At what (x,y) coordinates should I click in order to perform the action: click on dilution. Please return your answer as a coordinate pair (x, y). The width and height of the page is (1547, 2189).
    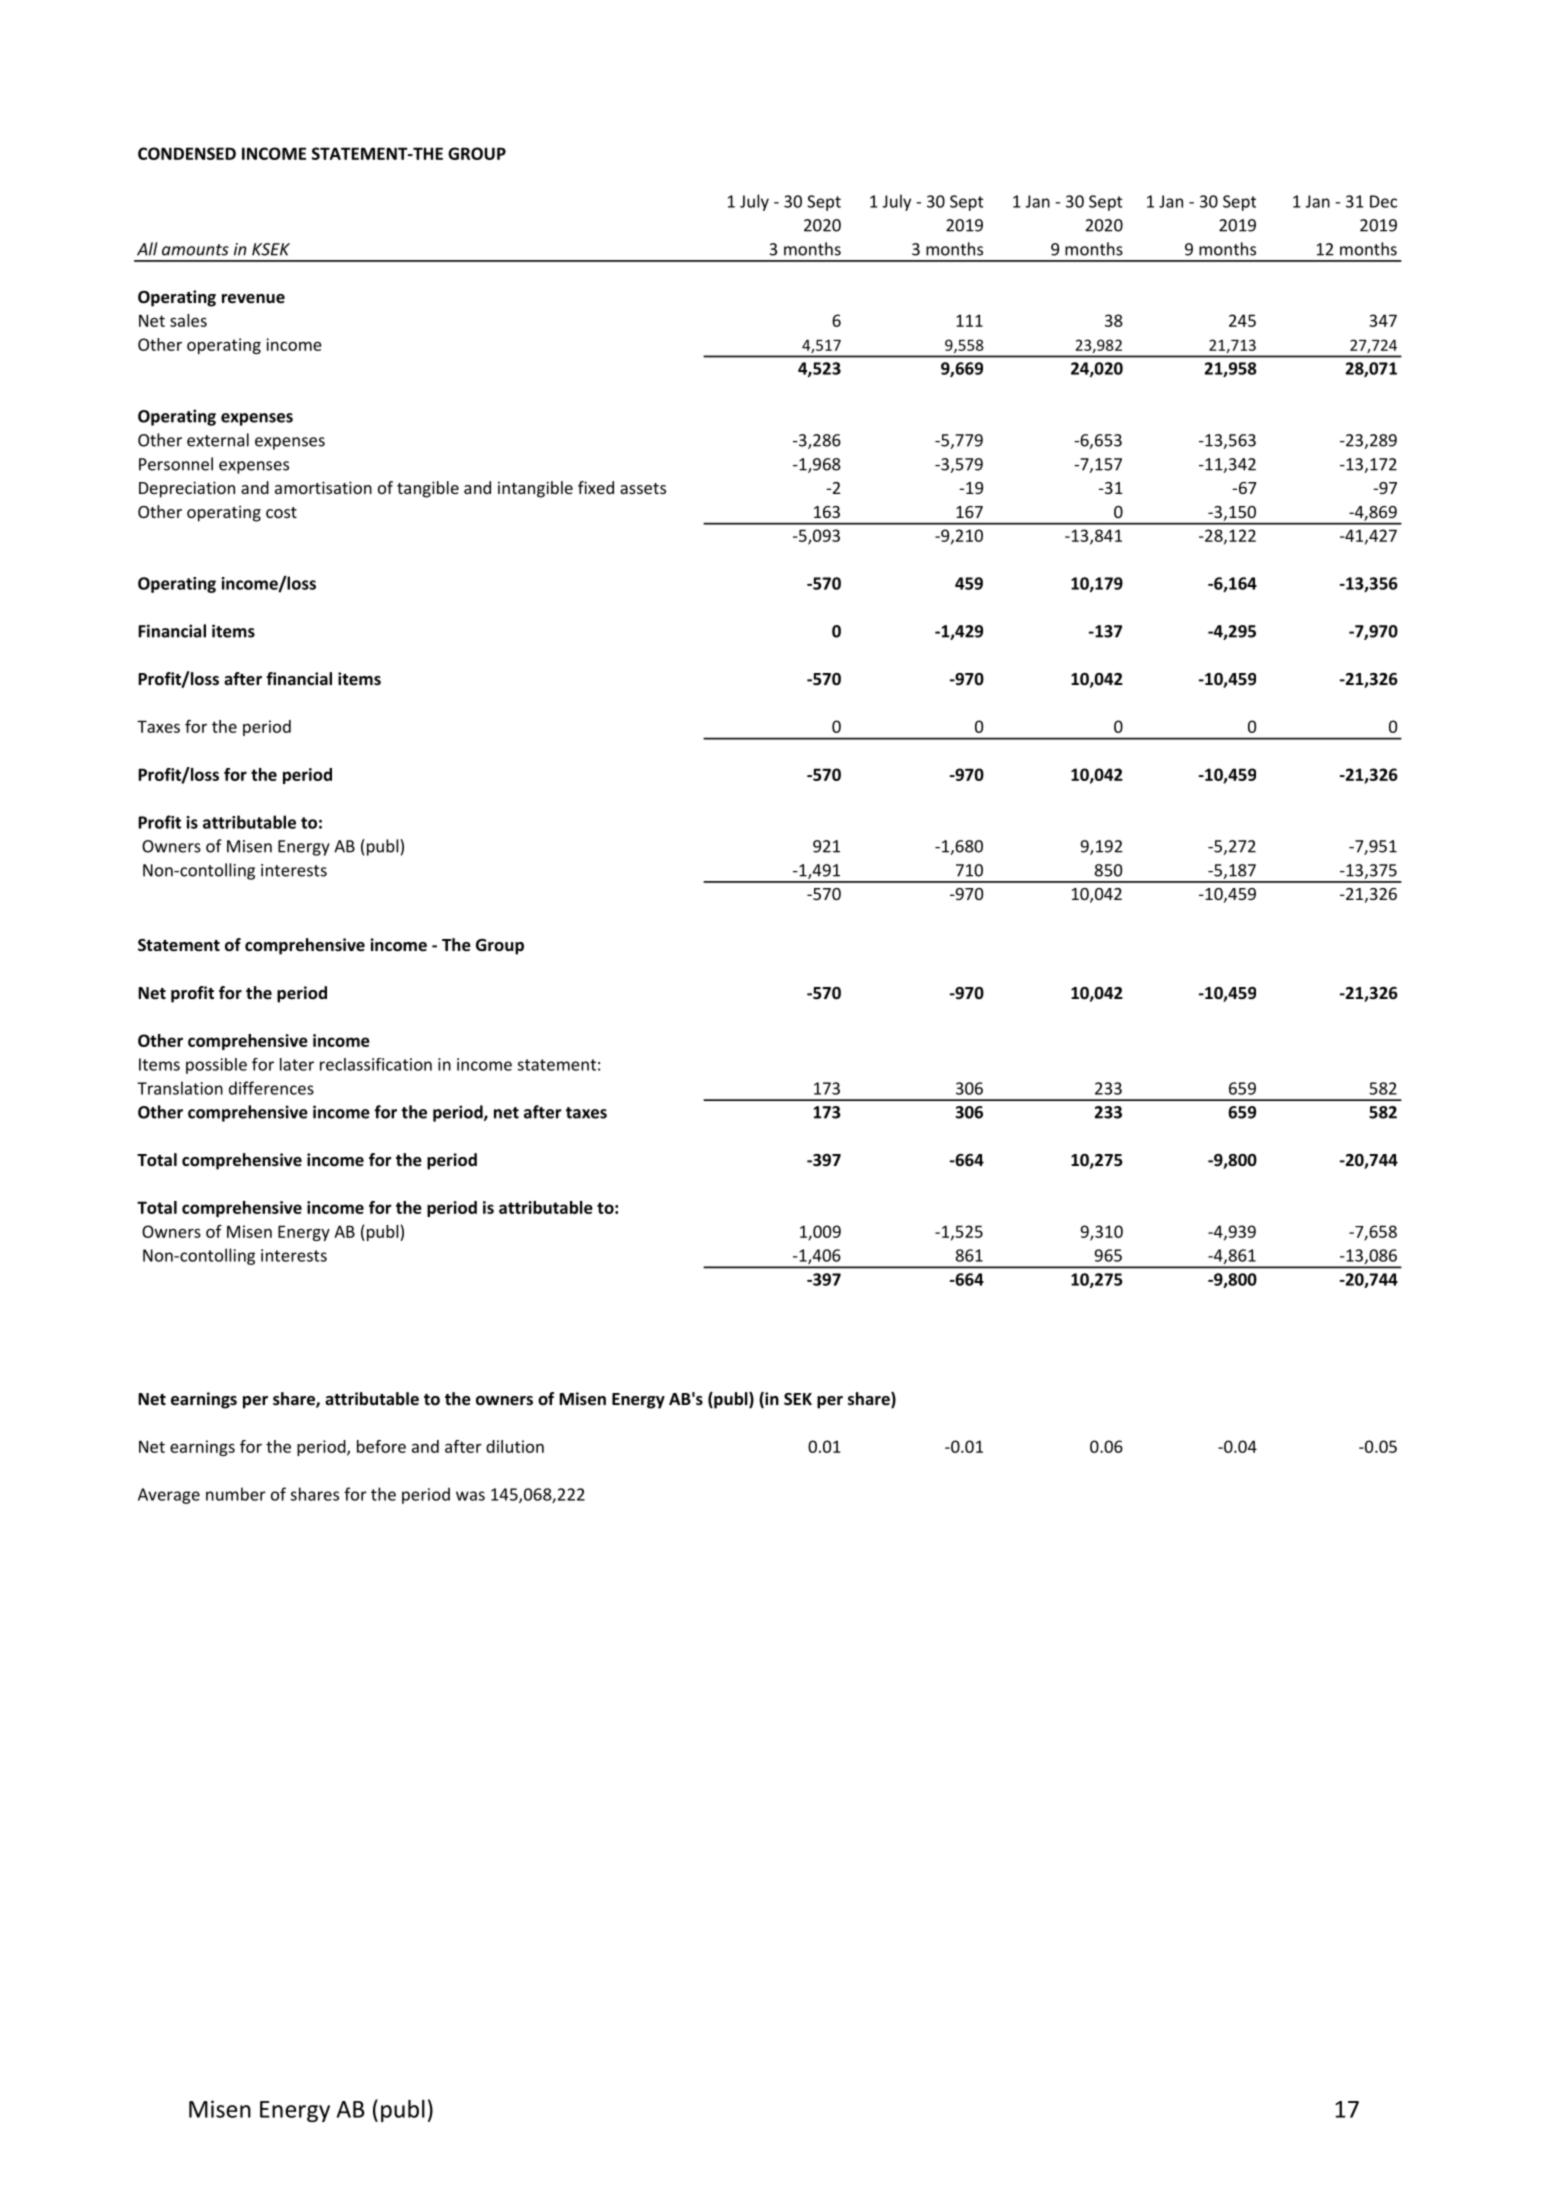
    Looking at the image, I should click on (515, 1446).
